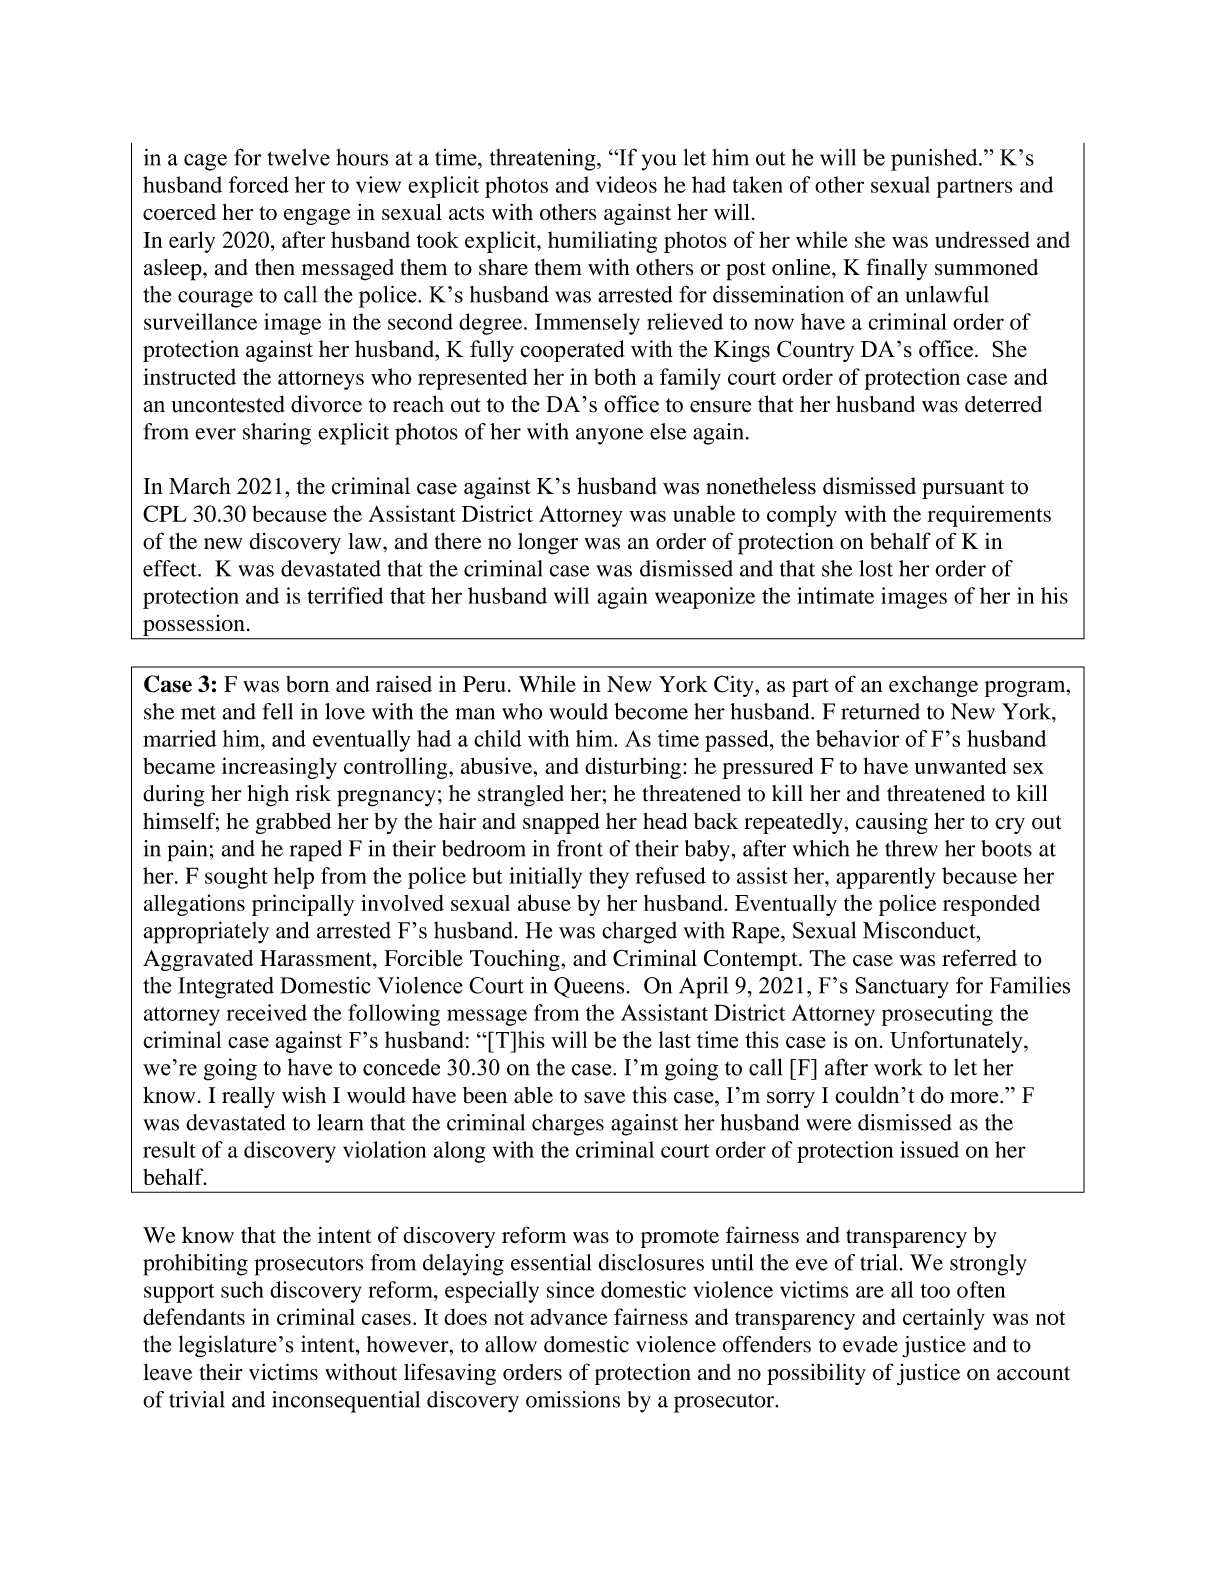 This image has width=1215, height=1572. I want to click on lost, so click(876, 568).
